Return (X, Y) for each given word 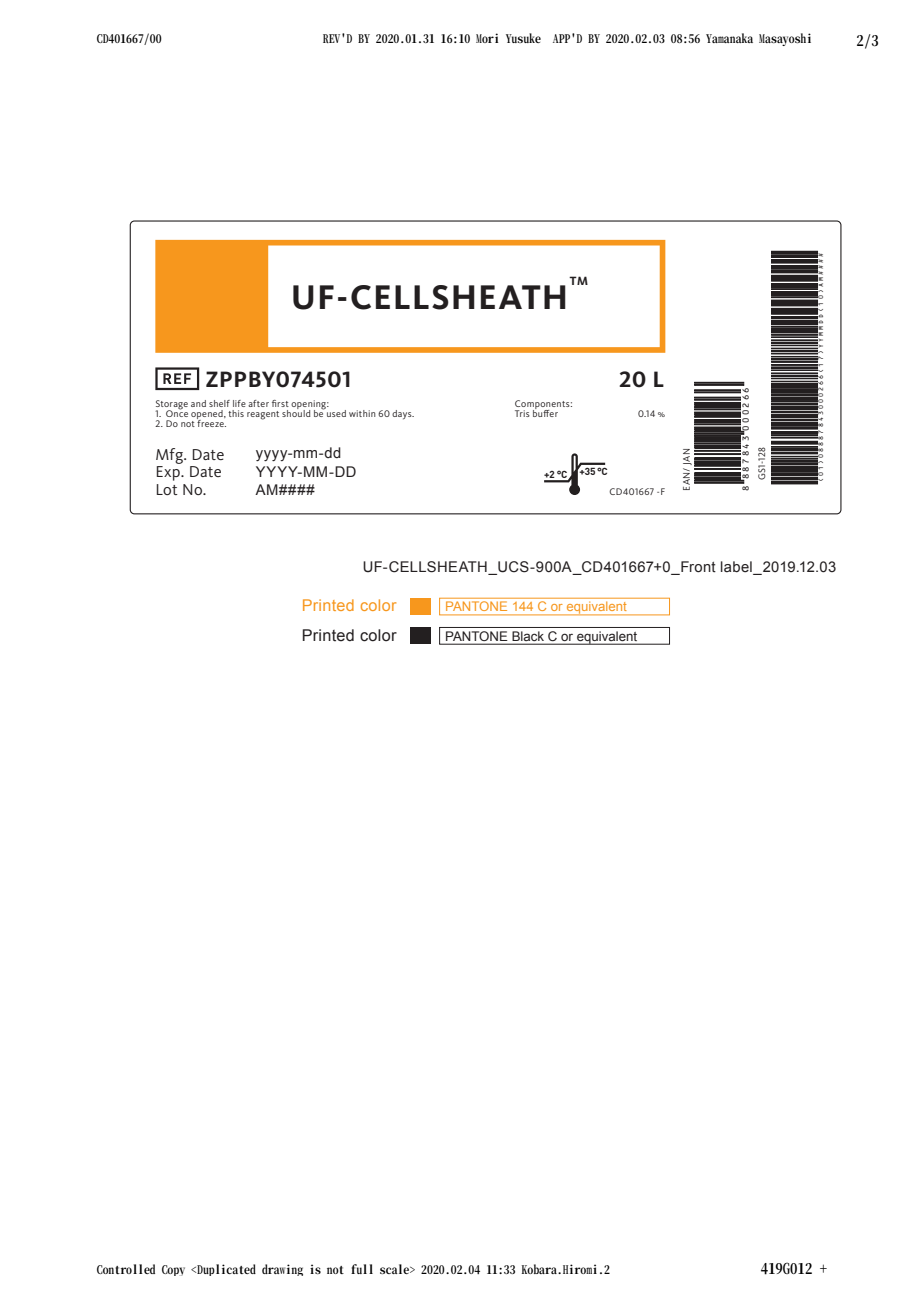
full (362, 1269)
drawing (282, 1270)
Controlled (126, 1269)
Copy (173, 1270)
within (362, 413)
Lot (167, 489)
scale (396, 1269)
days (403, 415)
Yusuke (523, 38)
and (198, 403)
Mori (487, 38)
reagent (263, 415)
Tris (522, 413)
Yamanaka (729, 38)
